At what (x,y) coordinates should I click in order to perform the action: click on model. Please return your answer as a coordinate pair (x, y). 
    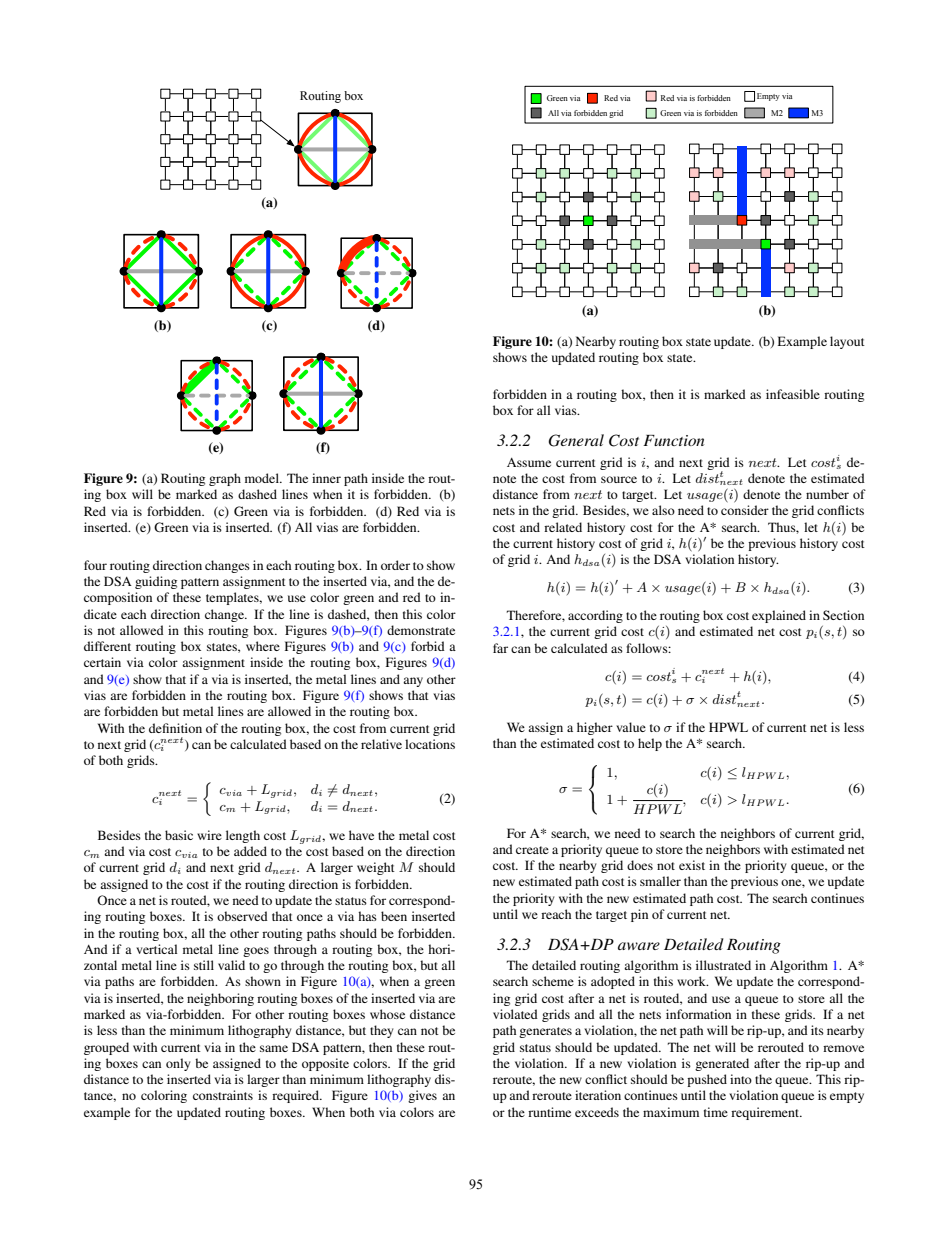
    Looking at the image, I should click on (263, 478).
